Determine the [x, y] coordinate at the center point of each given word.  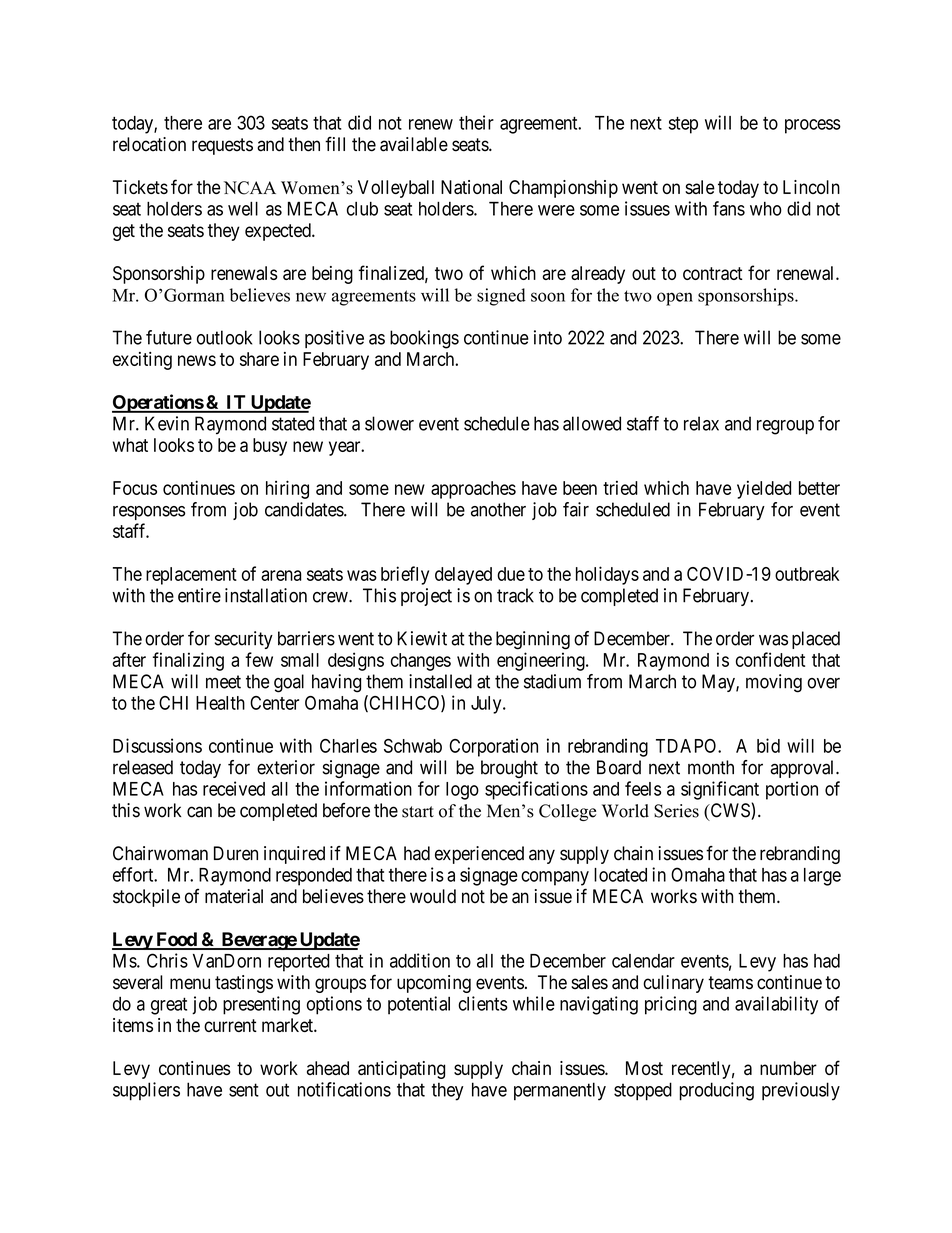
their [476, 122]
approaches [473, 490]
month [711, 767]
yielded [764, 490]
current [230, 1025]
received [234, 788]
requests [222, 146]
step [683, 125]
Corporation [493, 747]
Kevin [167, 423]
